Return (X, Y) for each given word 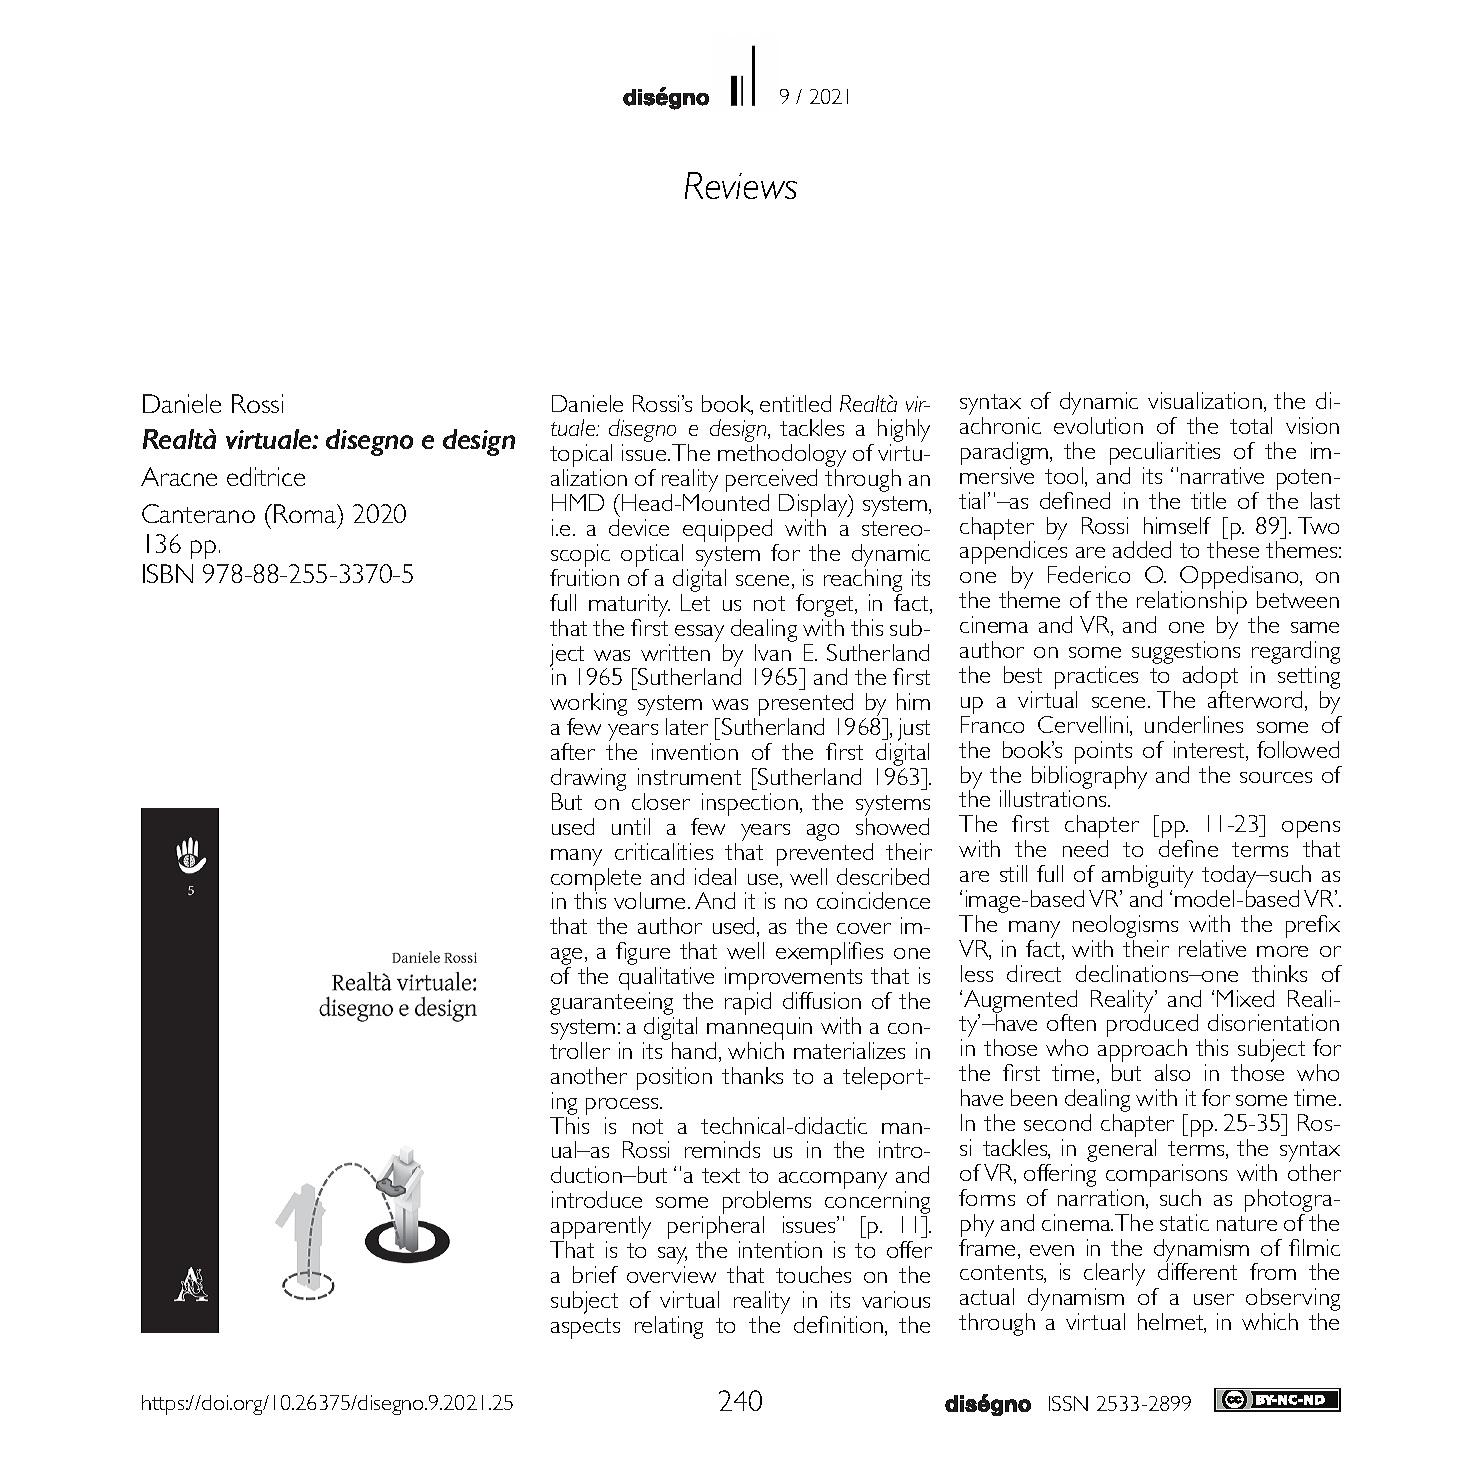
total (1251, 425)
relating (669, 1327)
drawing (588, 781)
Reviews (741, 185)
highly (904, 432)
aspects (585, 1328)
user (1214, 1299)
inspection (750, 804)
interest (1210, 751)
